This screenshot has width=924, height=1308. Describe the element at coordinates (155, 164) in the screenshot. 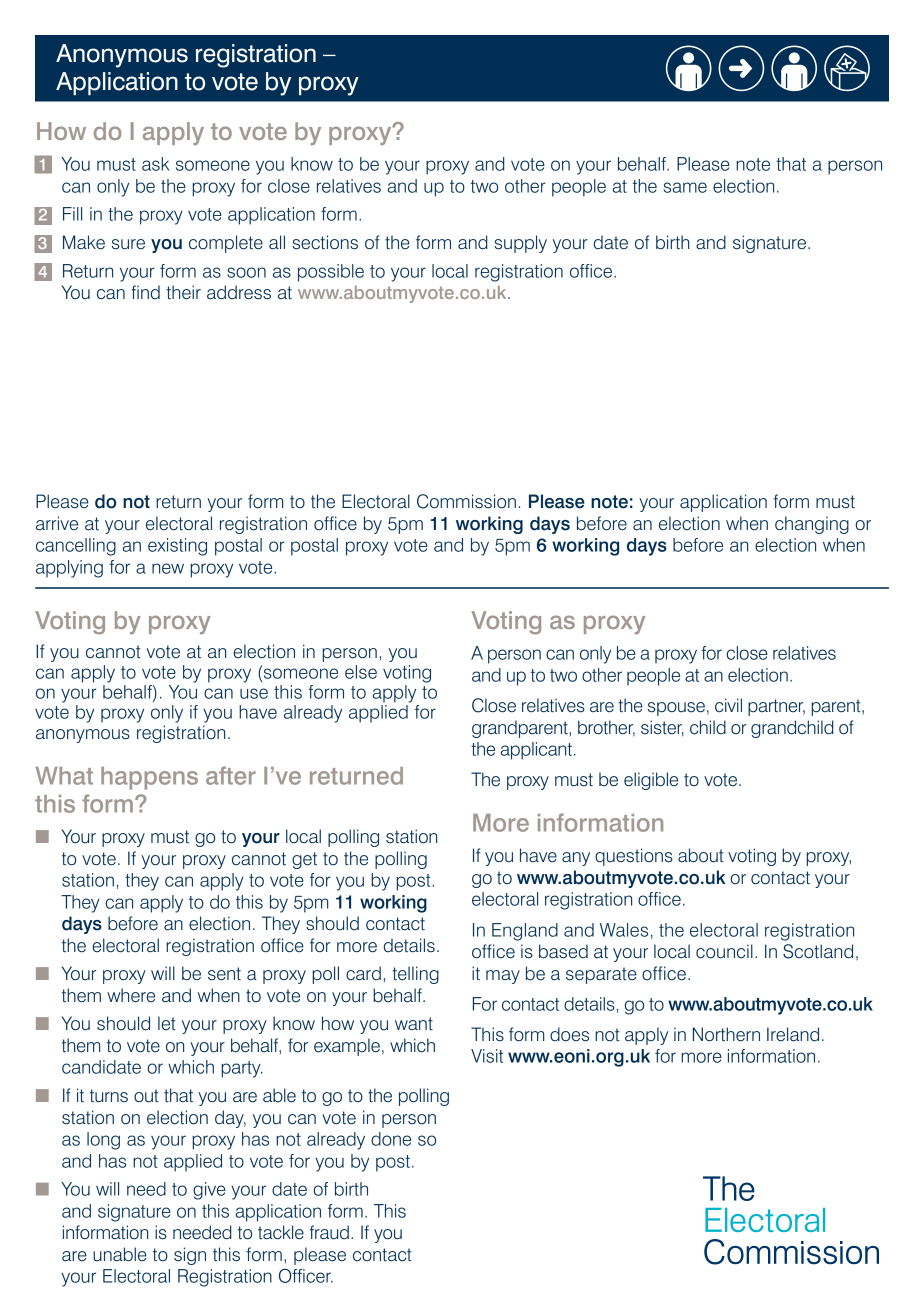

I see `ask` at that location.
